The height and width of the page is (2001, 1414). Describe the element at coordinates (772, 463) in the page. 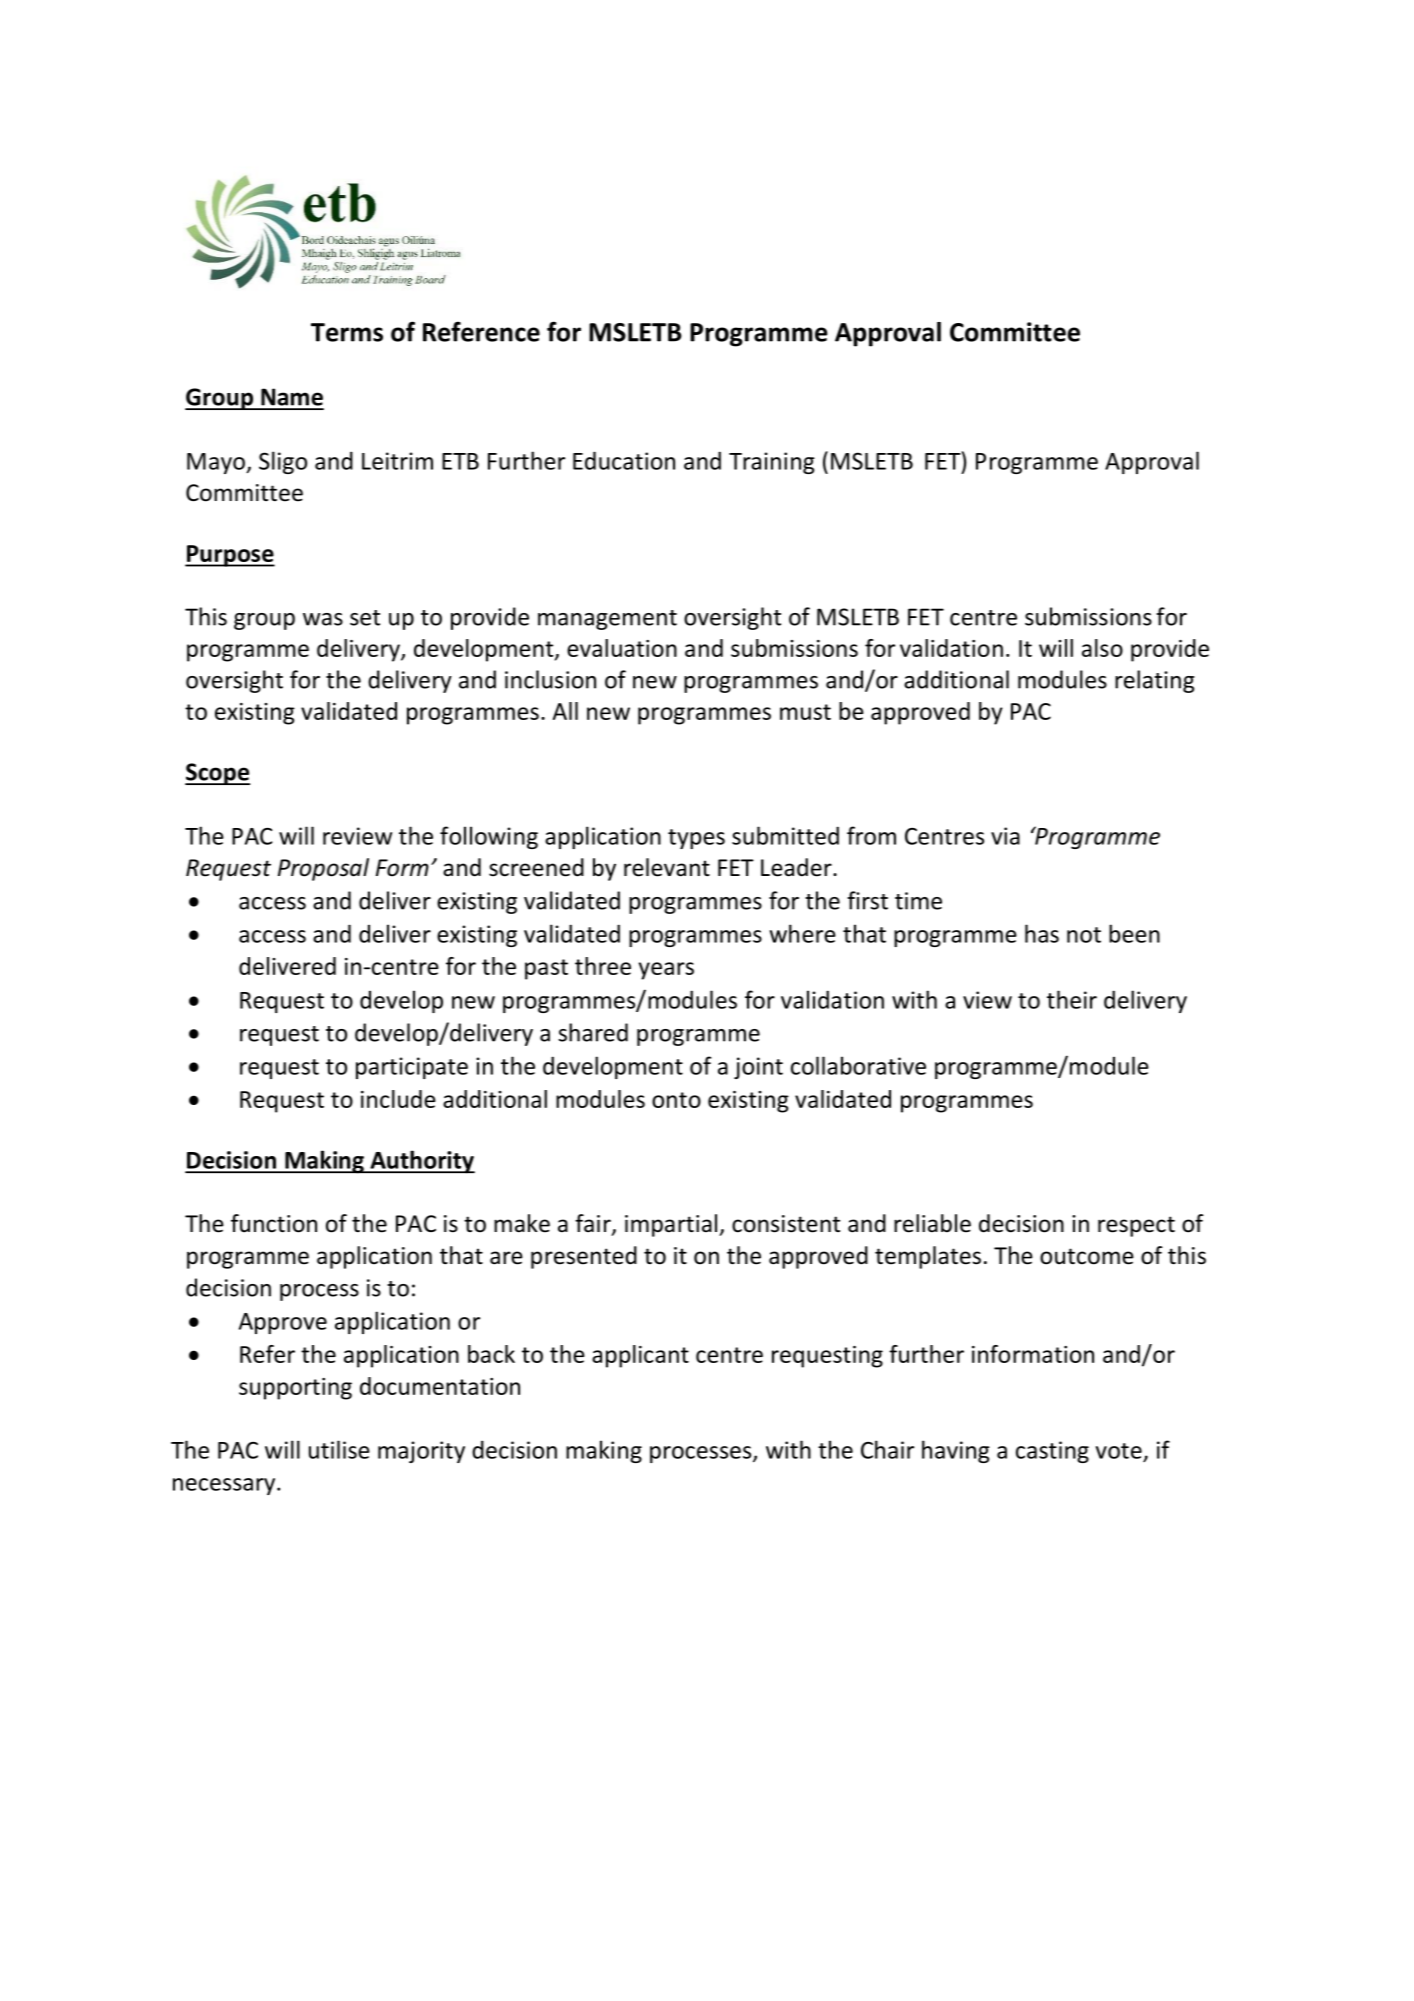

I see `Training` at that location.
